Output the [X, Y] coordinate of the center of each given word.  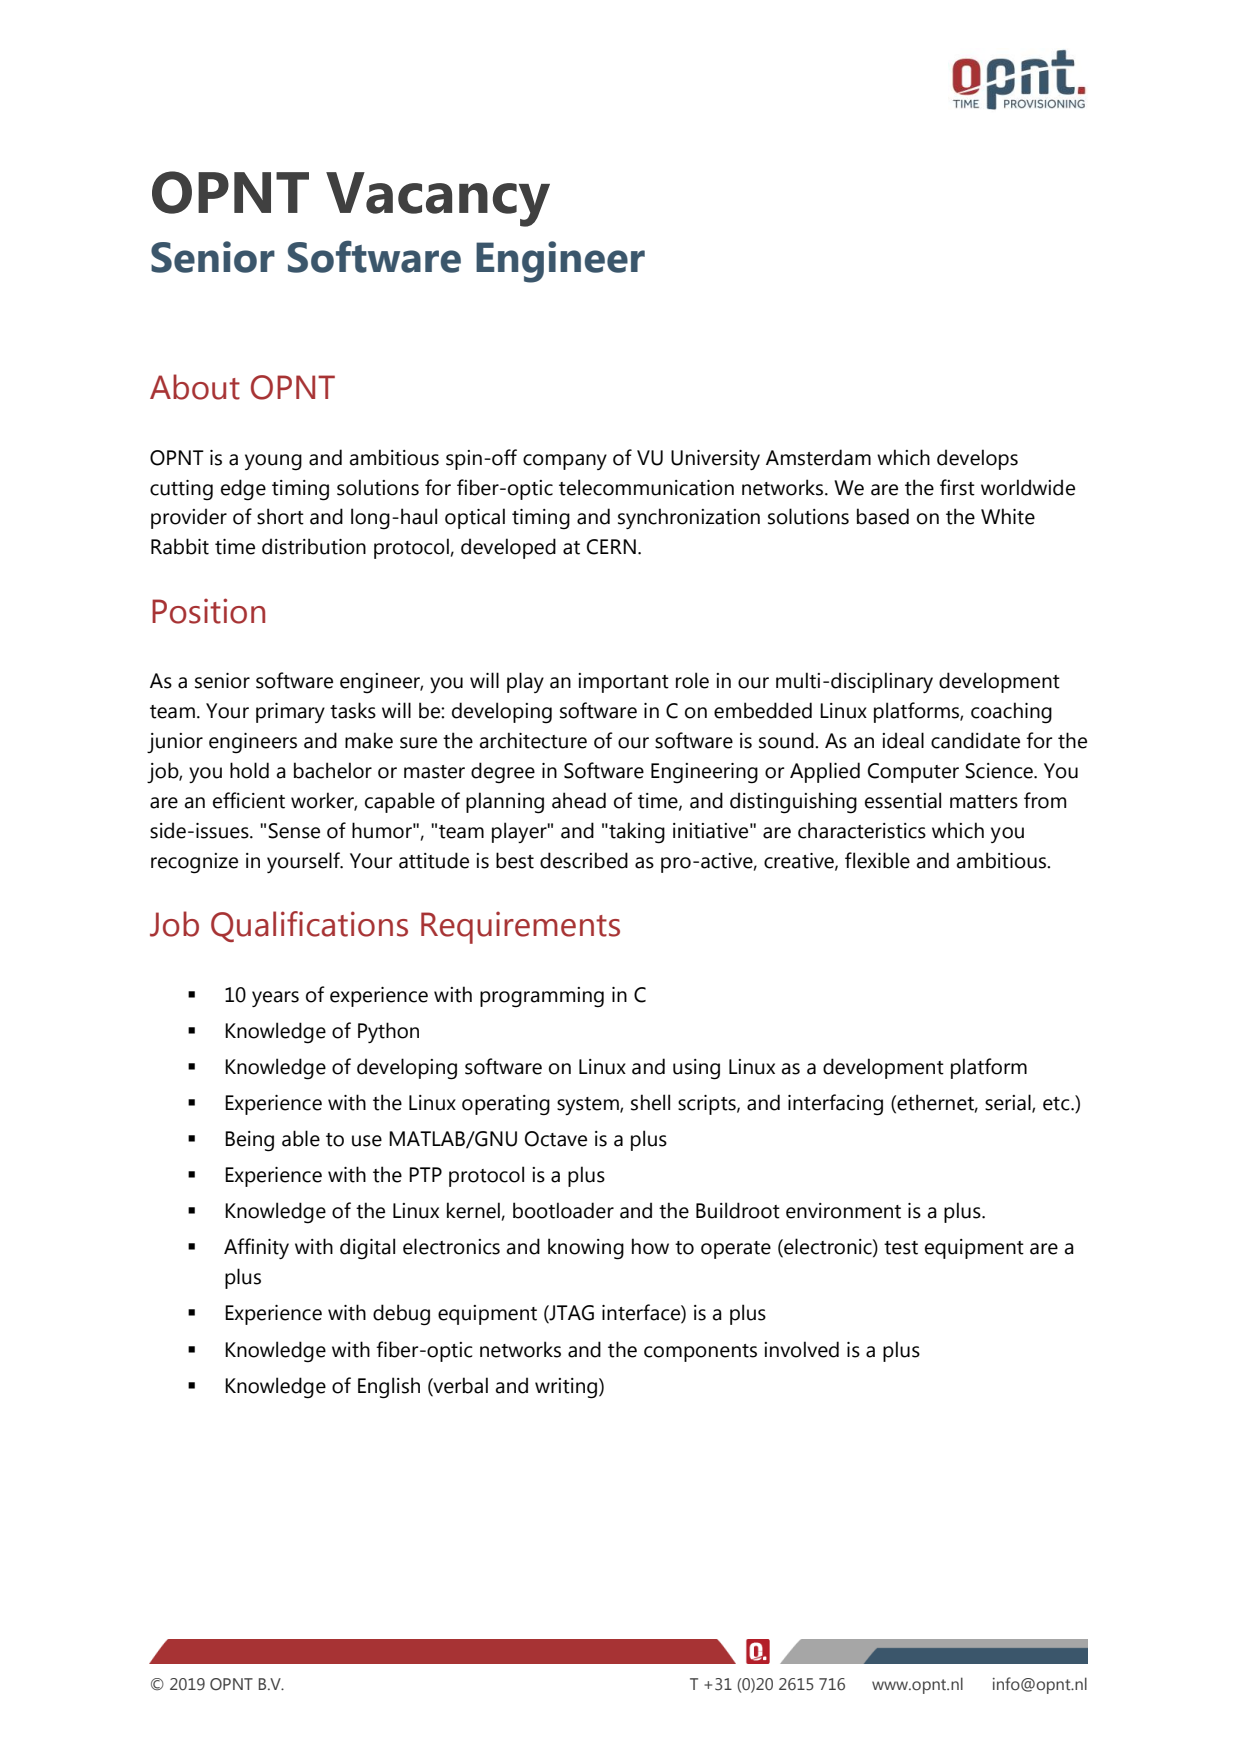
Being [249, 1141]
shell [650, 1102]
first [957, 487]
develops [977, 459]
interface [642, 1313]
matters [984, 802]
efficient [249, 800]
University [715, 460]
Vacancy [438, 199]
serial [1009, 1103]
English [389, 1388]
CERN [611, 547]
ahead [579, 800]
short [280, 516]
